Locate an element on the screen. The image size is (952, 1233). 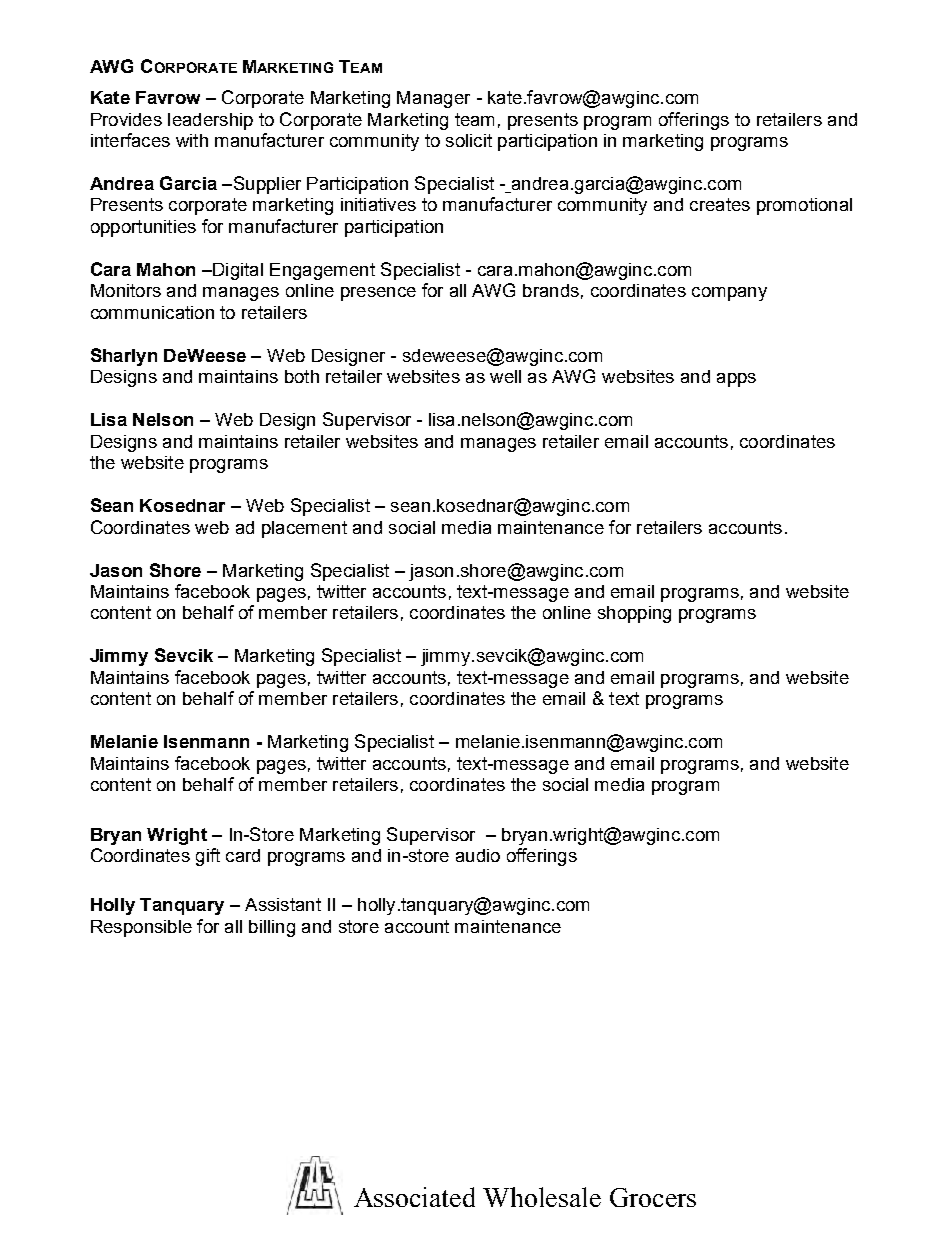
shopping is located at coordinates (634, 614).
